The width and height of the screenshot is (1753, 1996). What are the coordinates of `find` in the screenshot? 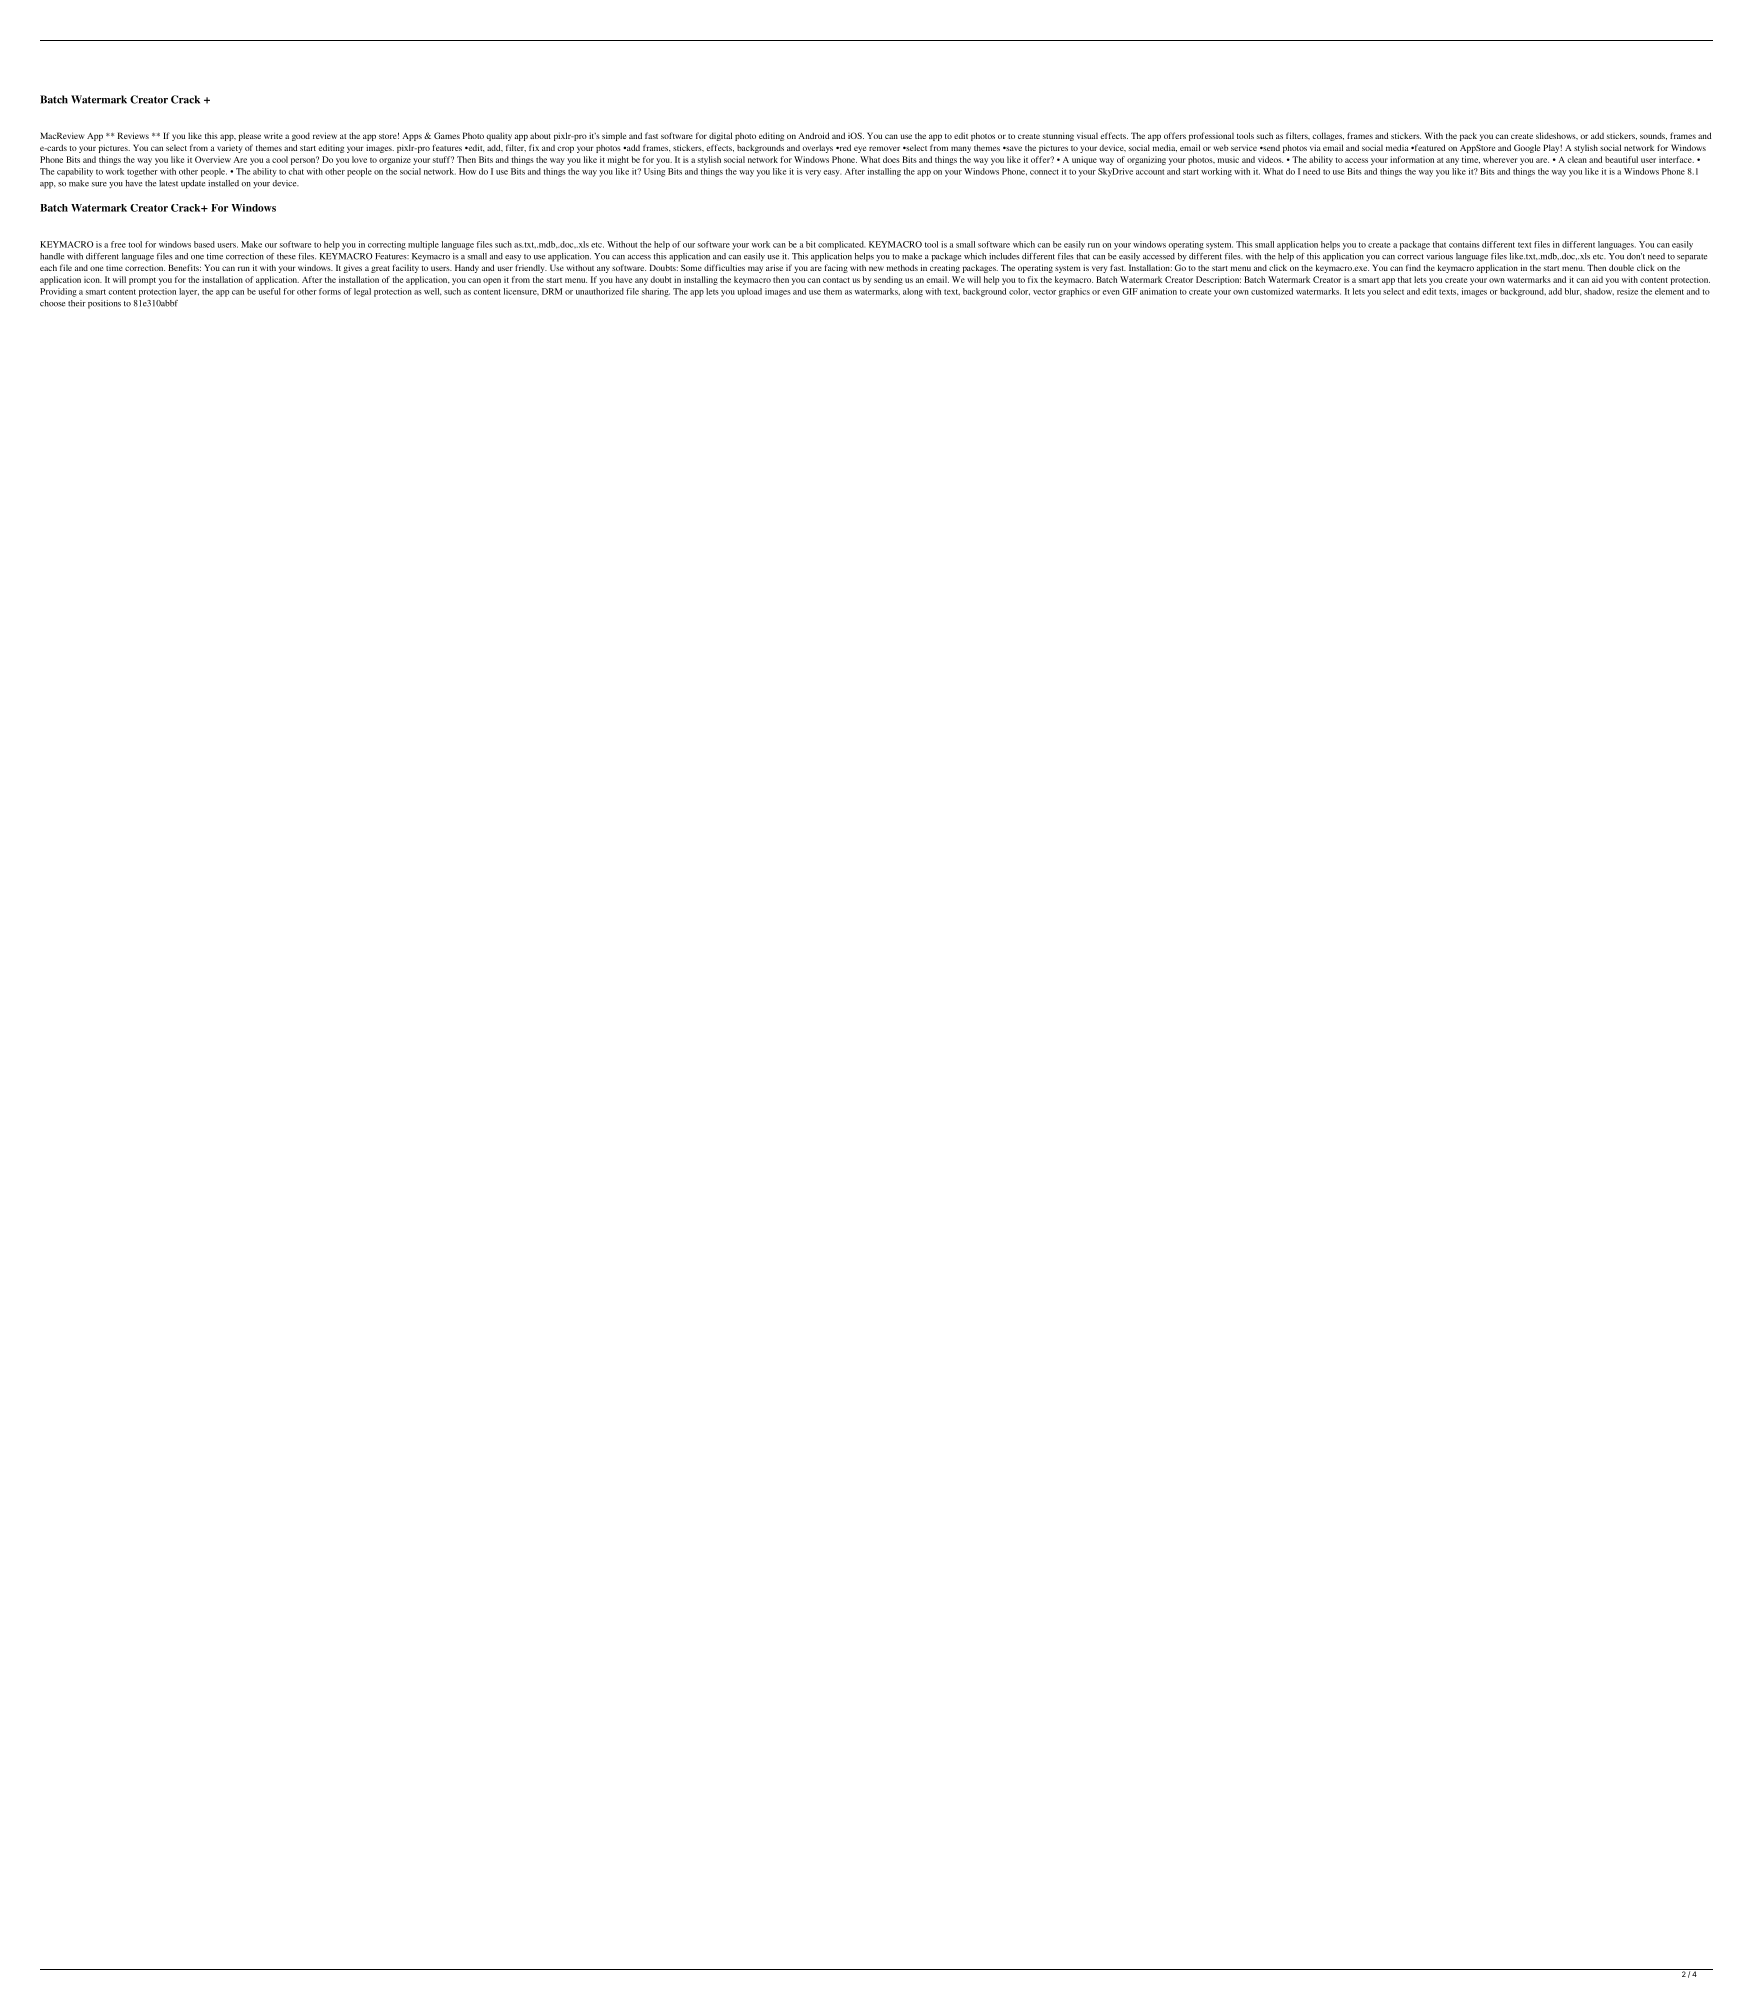 It's located at (1413, 267).
